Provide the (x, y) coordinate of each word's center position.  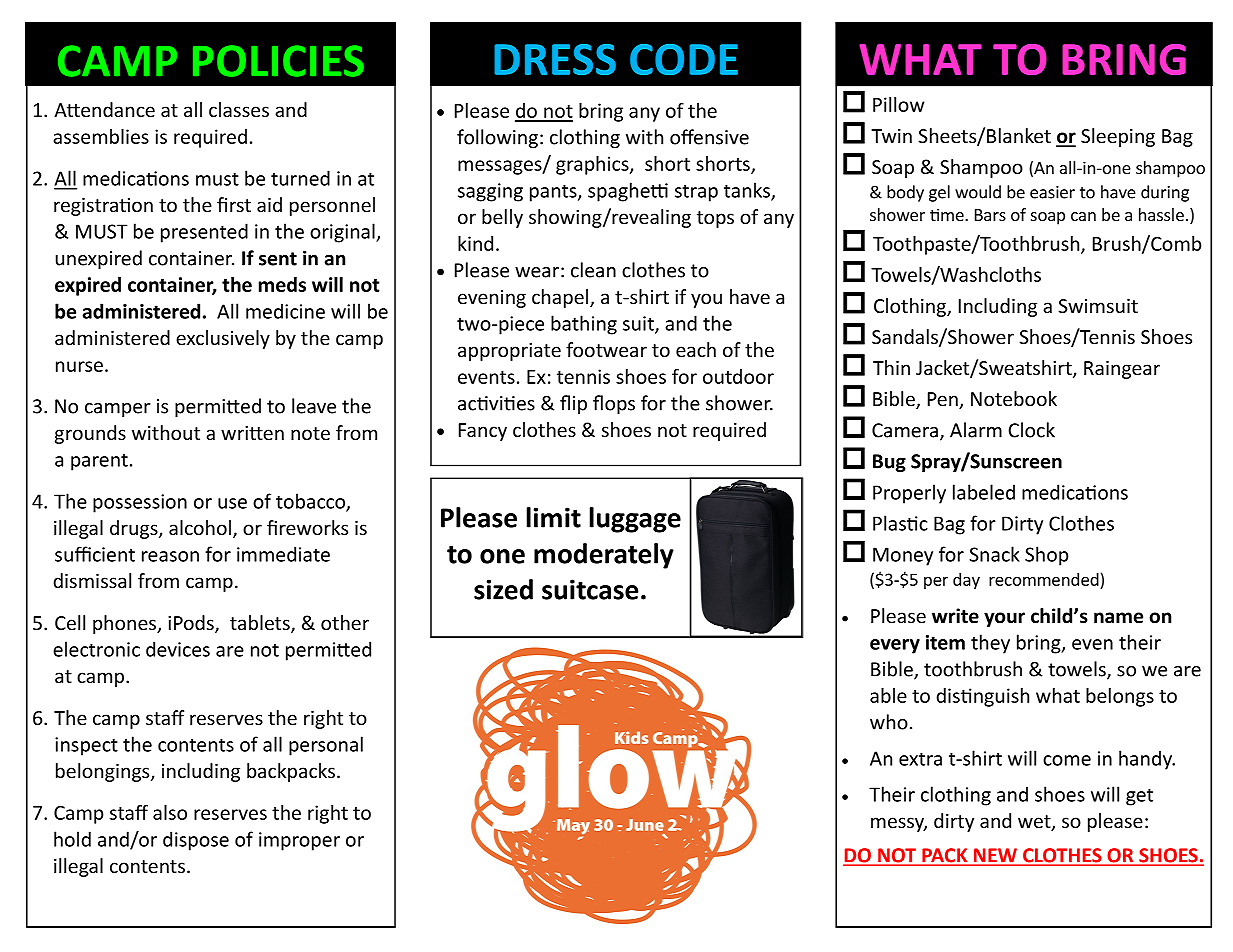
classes (239, 109)
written (252, 433)
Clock (1031, 430)
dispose (196, 841)
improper (299, 841)
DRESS (555, 59)
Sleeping (1118, 137)
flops (614, 404)
